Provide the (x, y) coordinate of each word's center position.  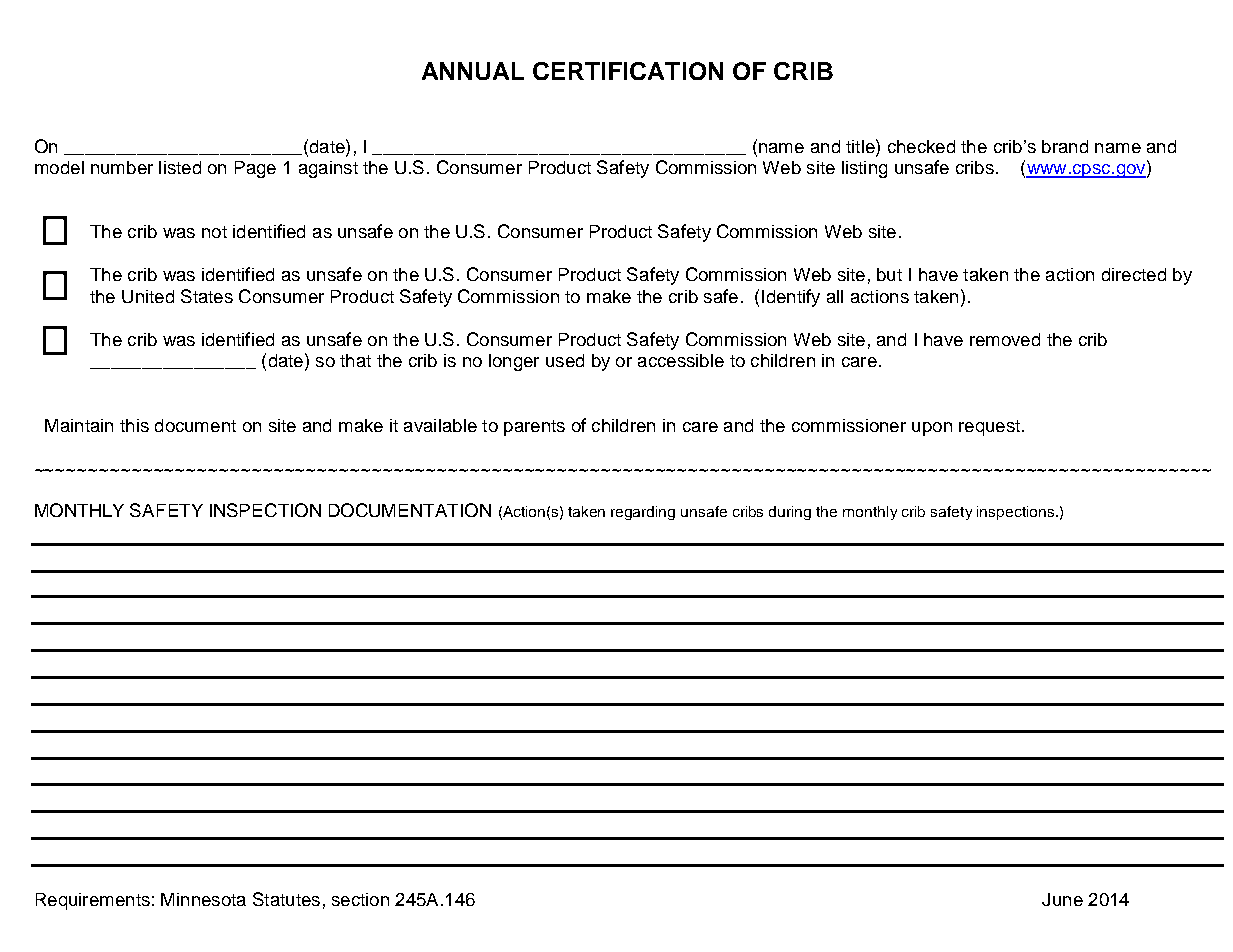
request (989, 428)
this (134, 425)
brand (1065, 146)
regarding (643, 513)
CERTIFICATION (628, 71)
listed (180, 167)
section (360, 899)
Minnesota (203, 899)
